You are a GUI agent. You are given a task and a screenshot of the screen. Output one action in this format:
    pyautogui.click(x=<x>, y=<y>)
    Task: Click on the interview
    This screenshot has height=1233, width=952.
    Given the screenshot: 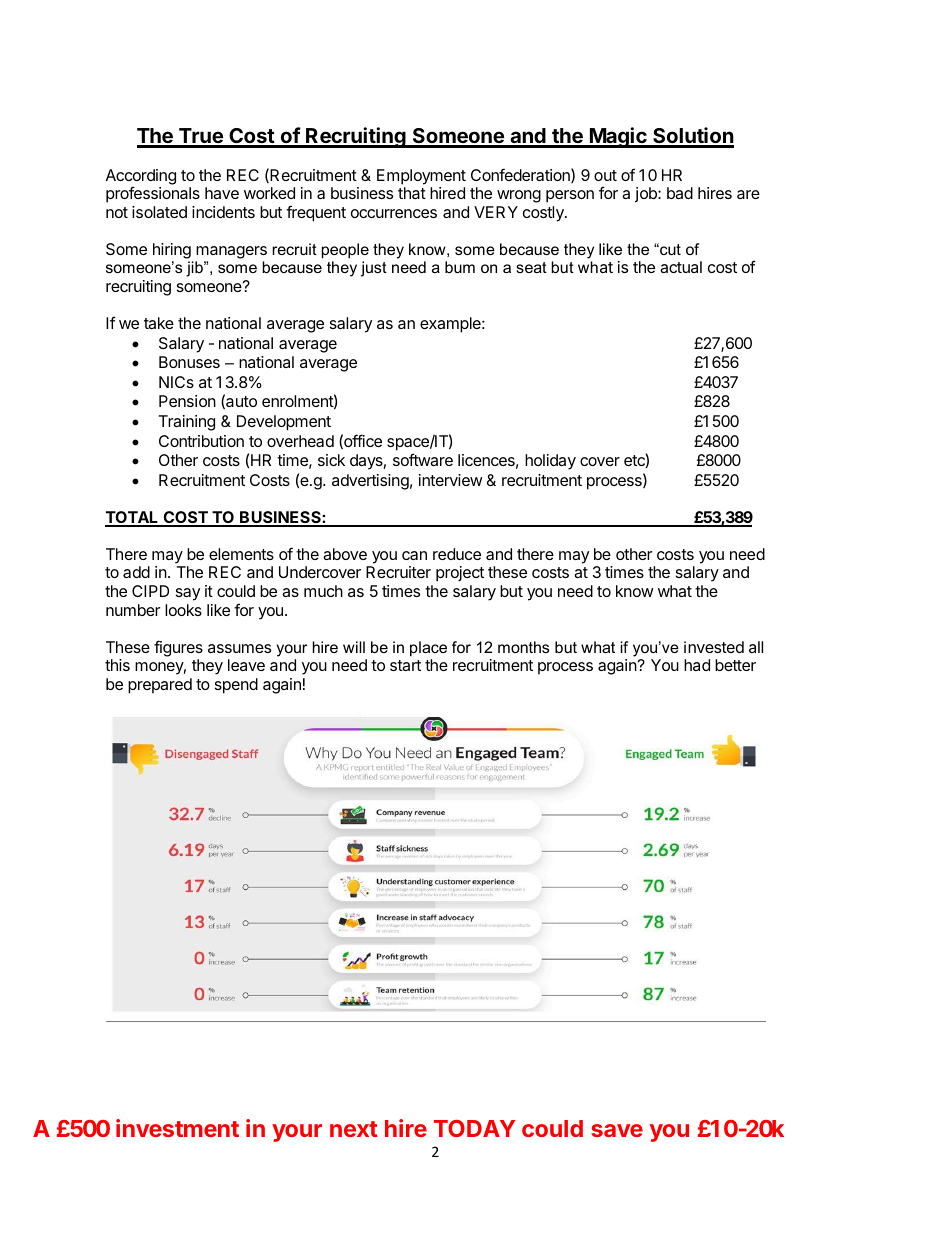 What is the action you would take?
    pyautogui.click(x=451, y=480)
